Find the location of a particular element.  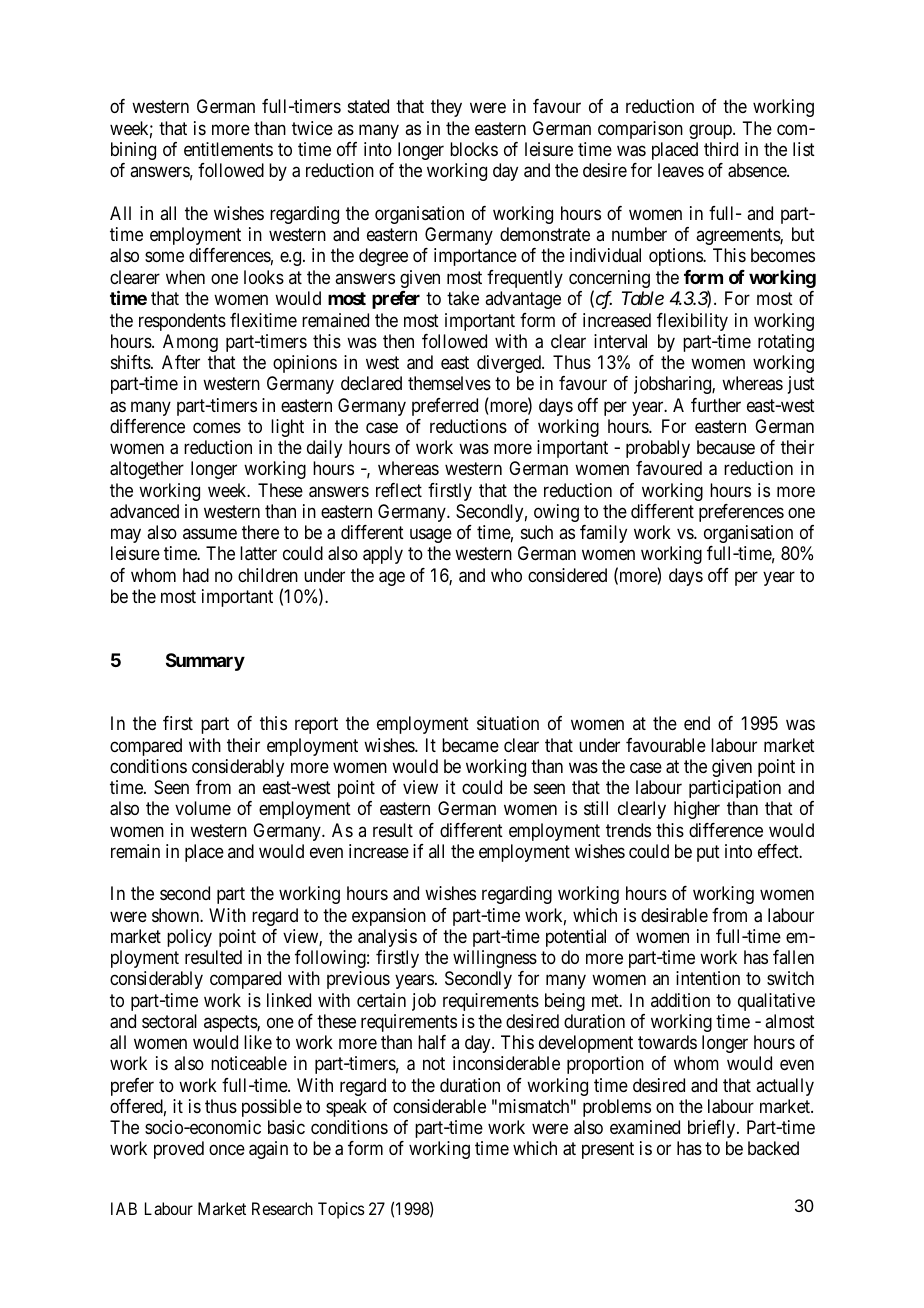

Topics is located at coordinates (341, 1210).
